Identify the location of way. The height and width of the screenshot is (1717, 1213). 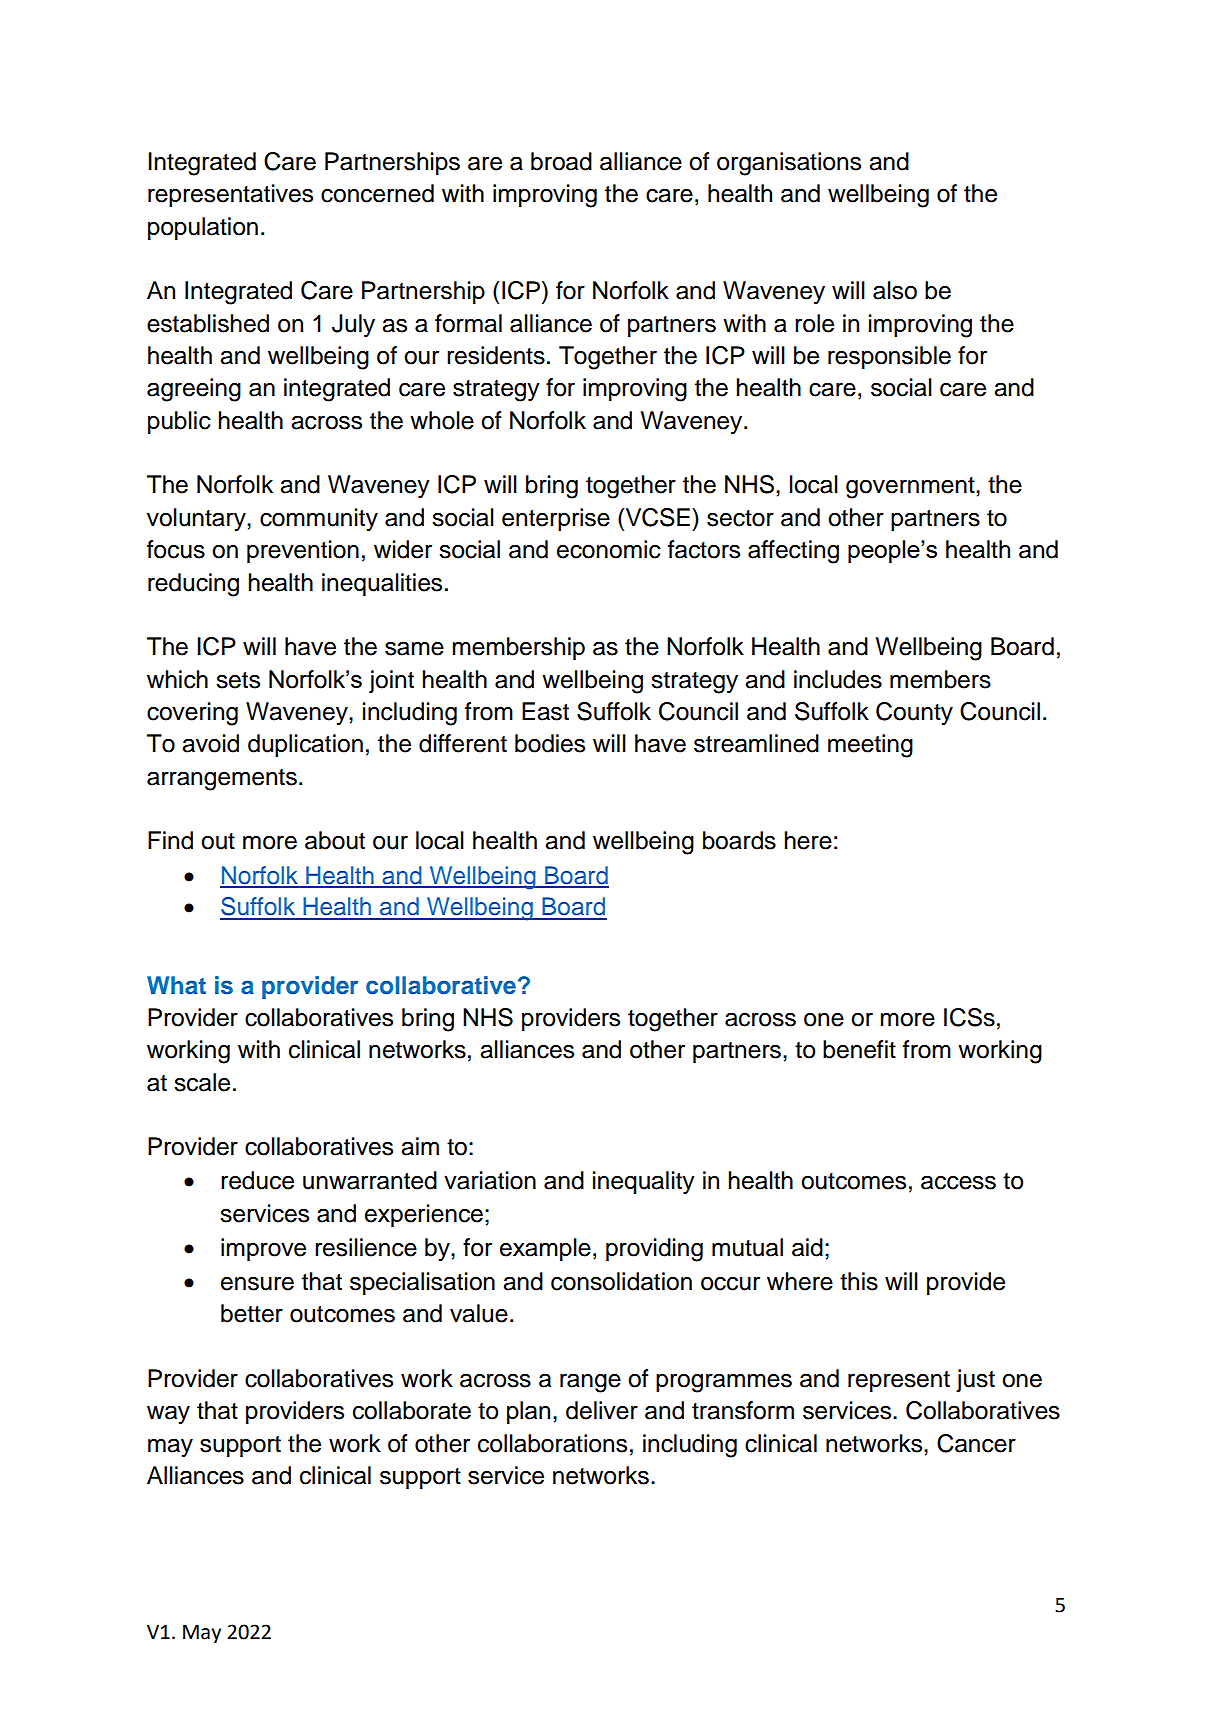
(168, 1415).
